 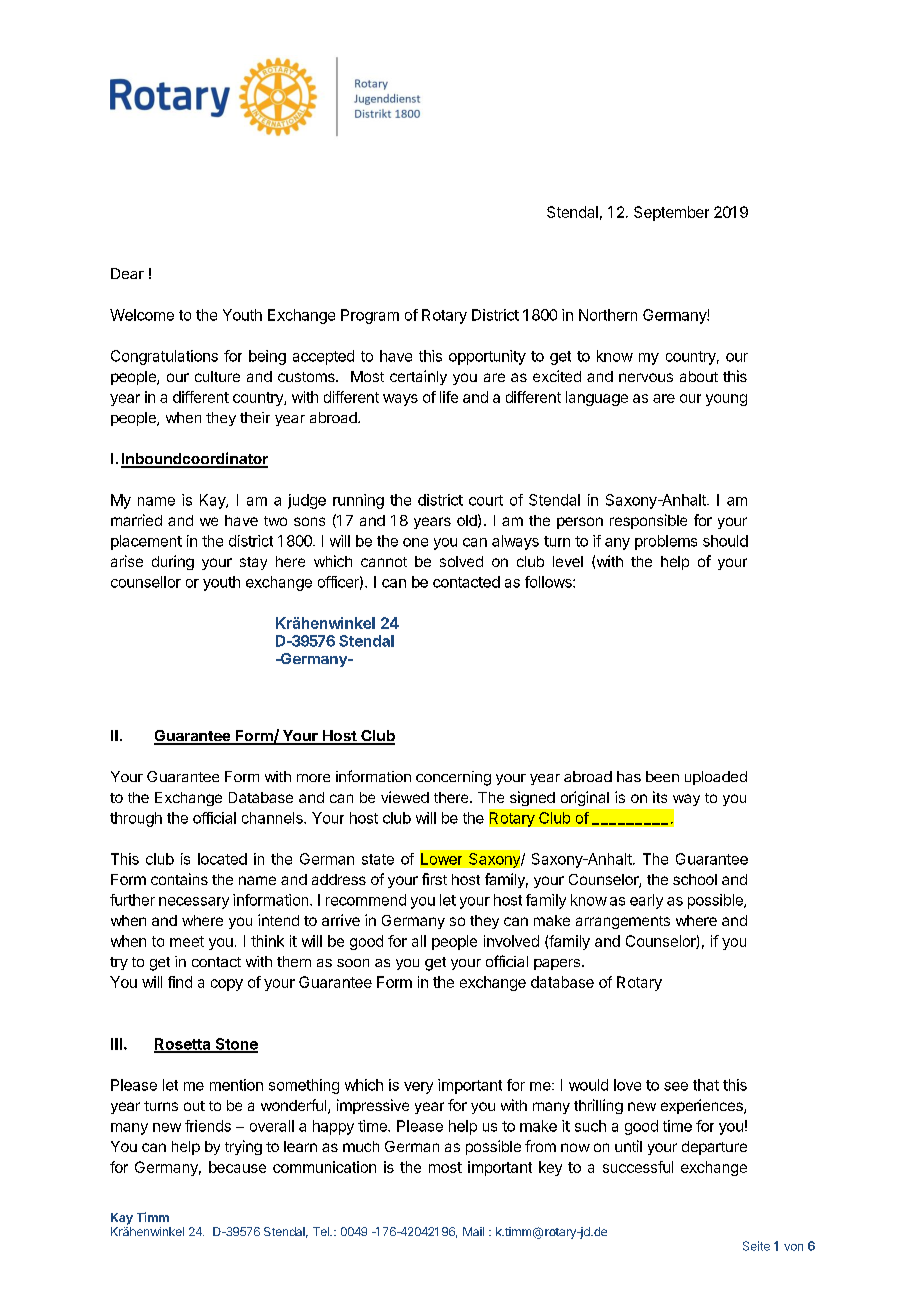 I want to click on counsellor, so click(x=146, y=582).
